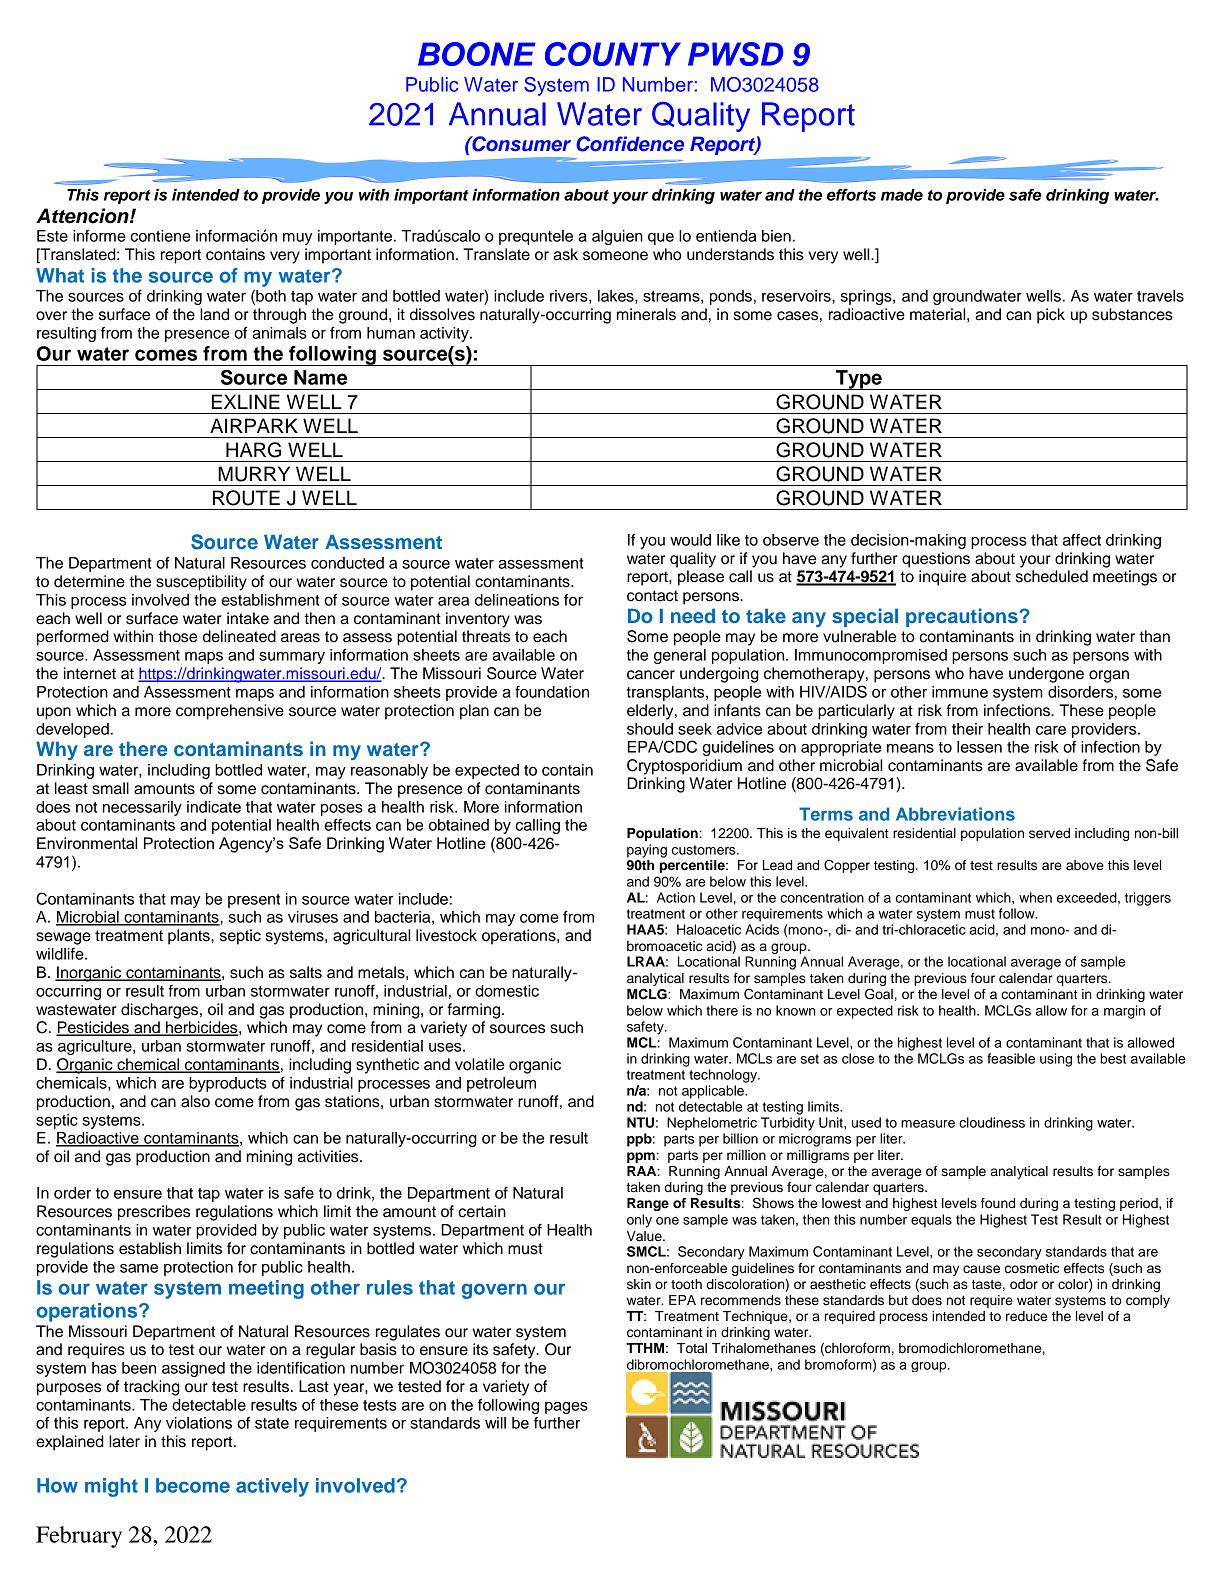  What do you see at coordinates (1026, 1316) in the document?
I see `reduce` at bounding box center [1026, 1316].
